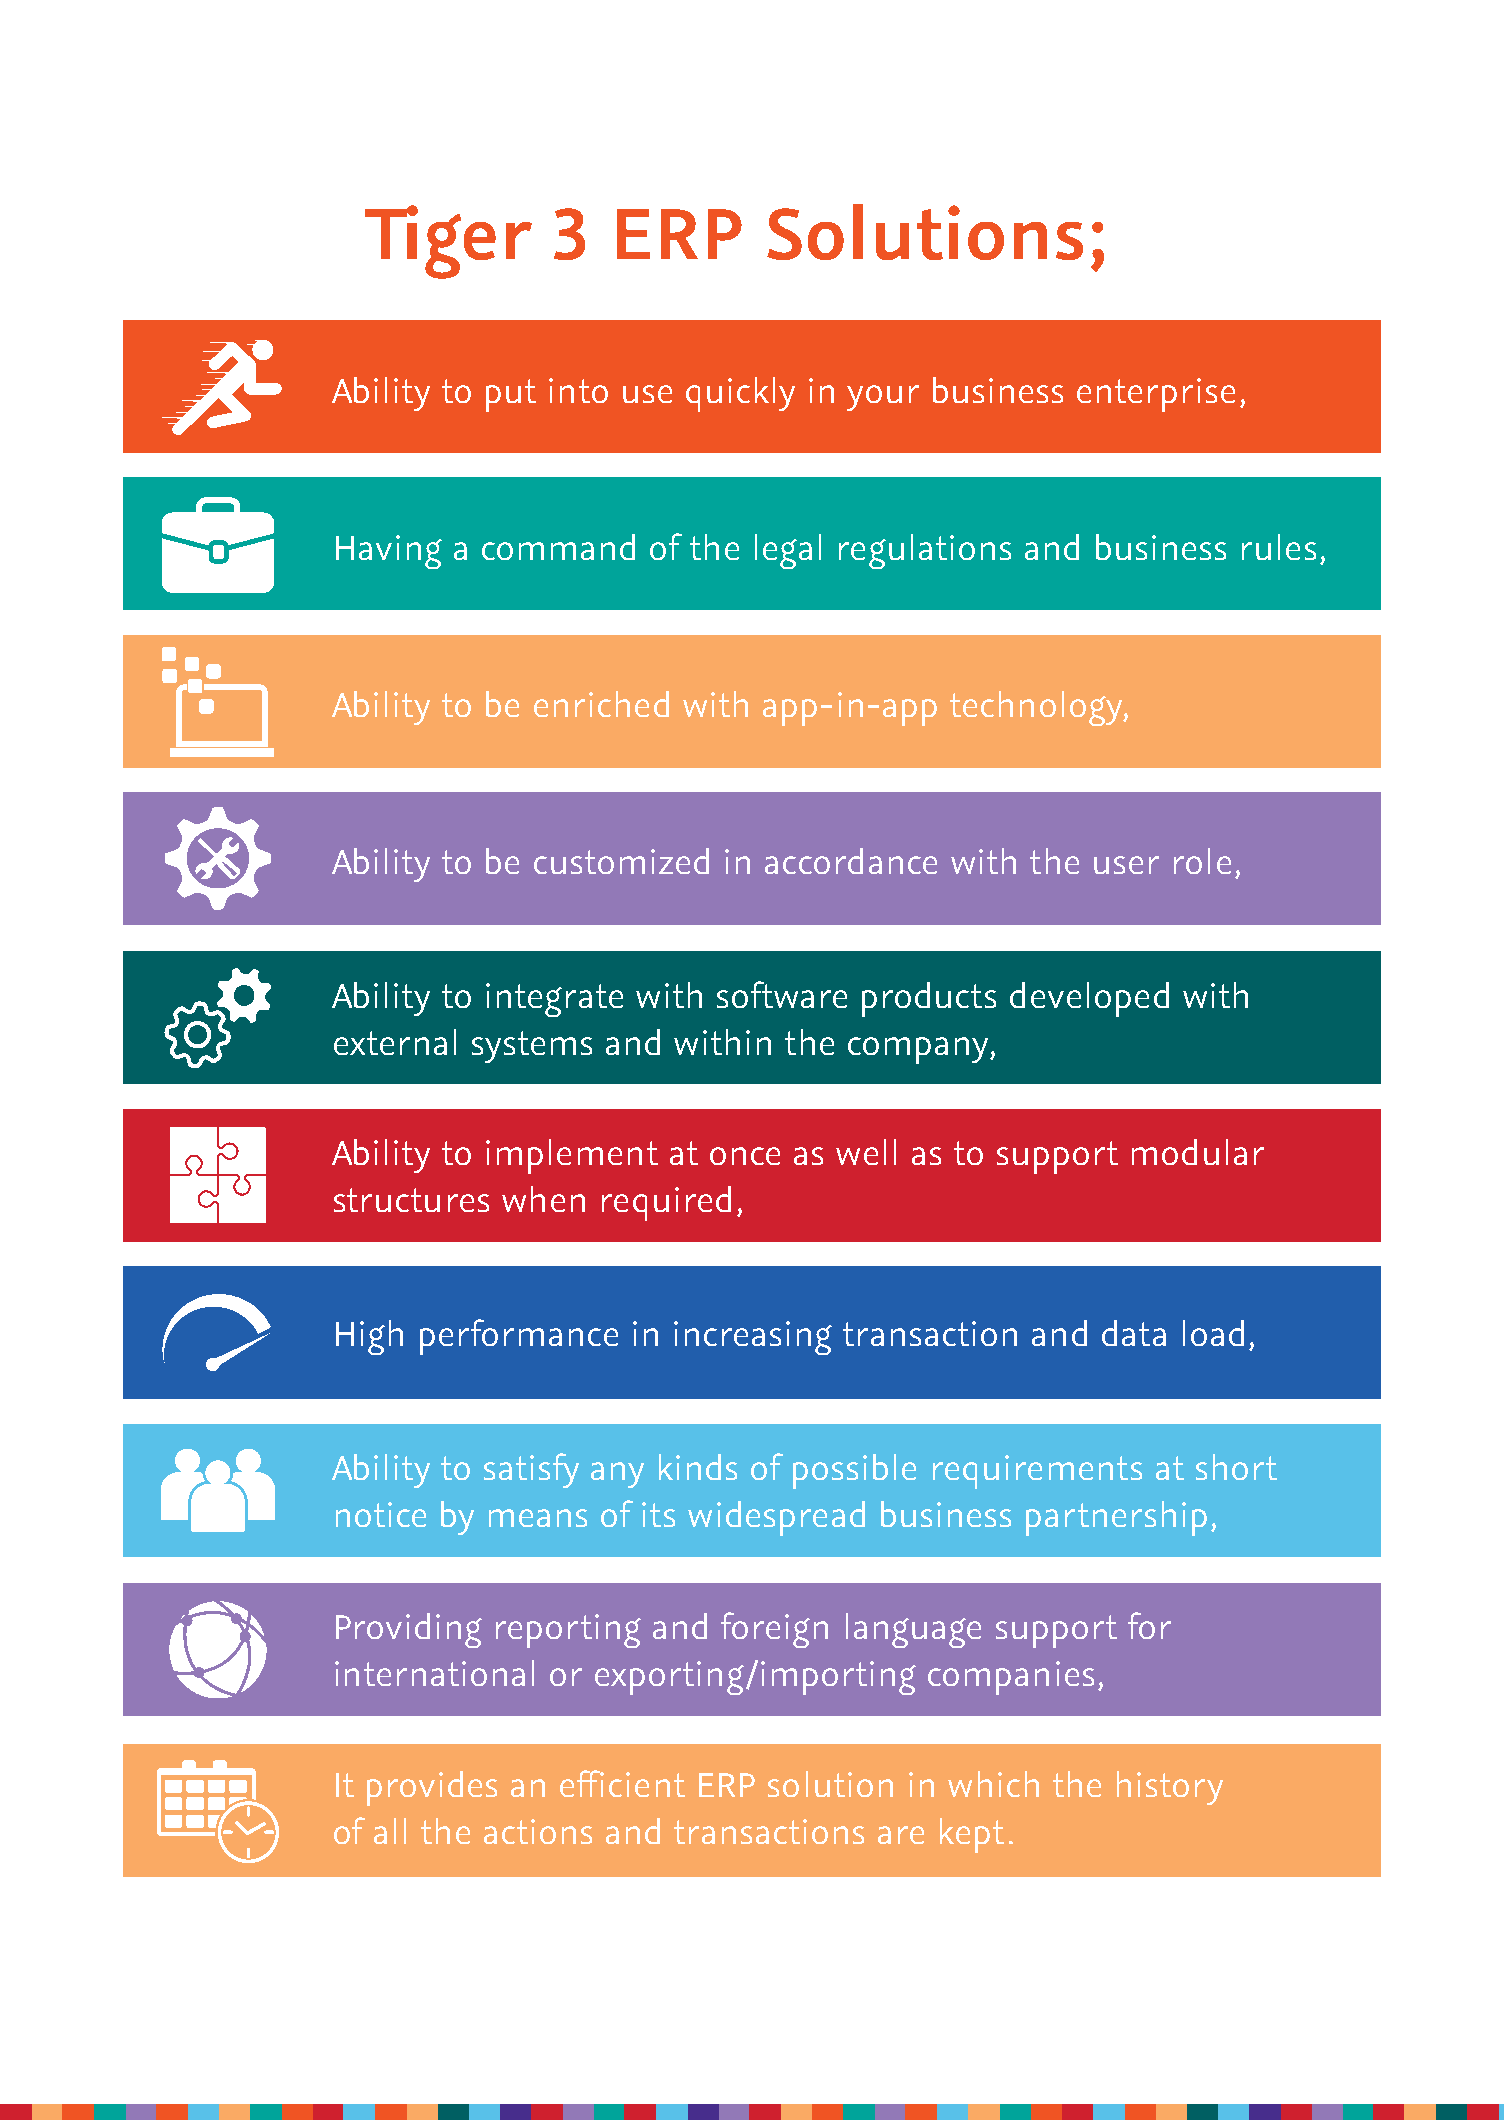 This screenshot has height=2120, width=1504. What do you see at coordinates (601, 704) in the screenshot?
I see `enriched` at bounding box center [601, 704].
